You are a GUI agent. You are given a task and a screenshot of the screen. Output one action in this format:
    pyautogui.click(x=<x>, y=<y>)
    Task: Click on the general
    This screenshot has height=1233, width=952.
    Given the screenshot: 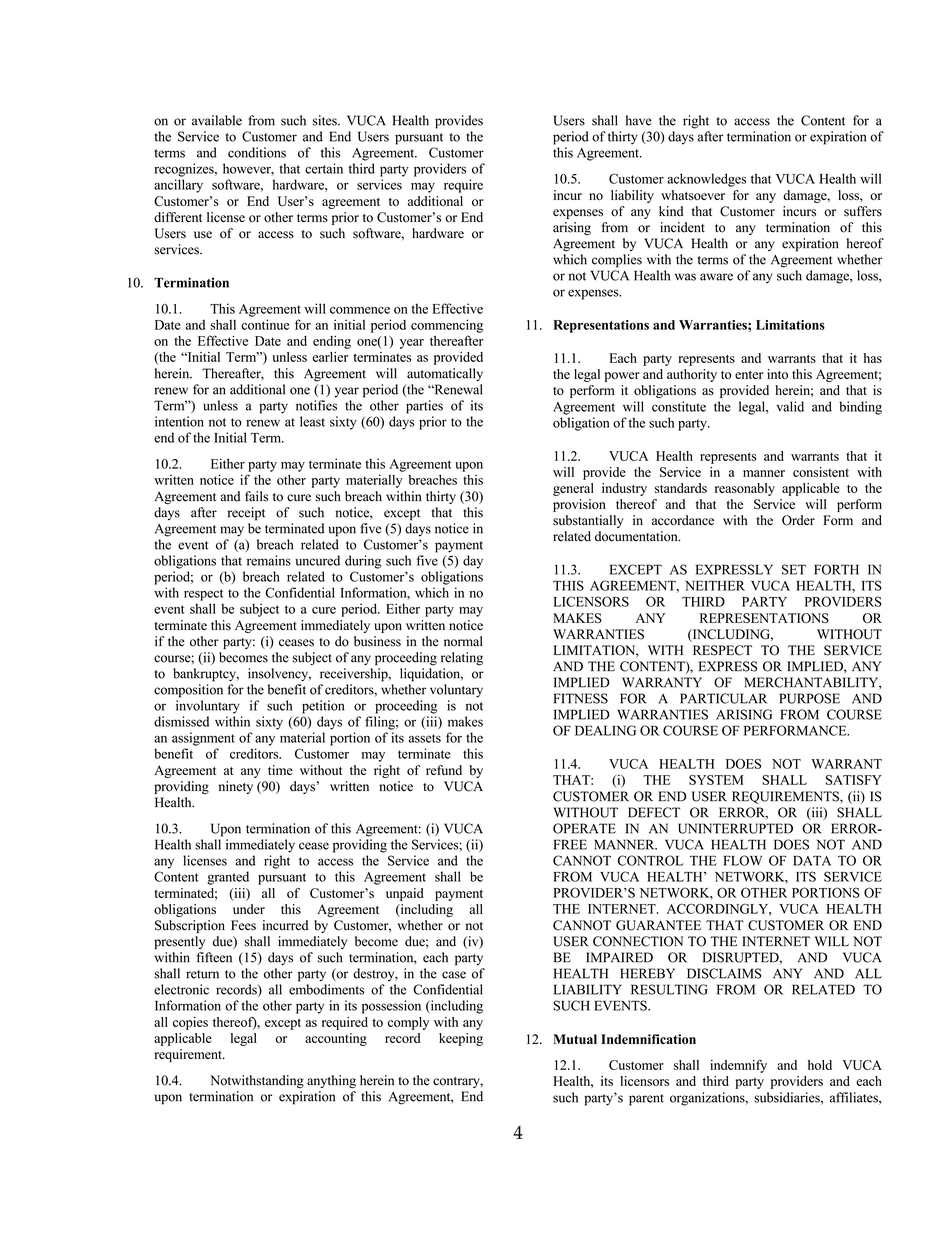 What is the action you would take?
    pyautogui.click(x=573, y=489)
